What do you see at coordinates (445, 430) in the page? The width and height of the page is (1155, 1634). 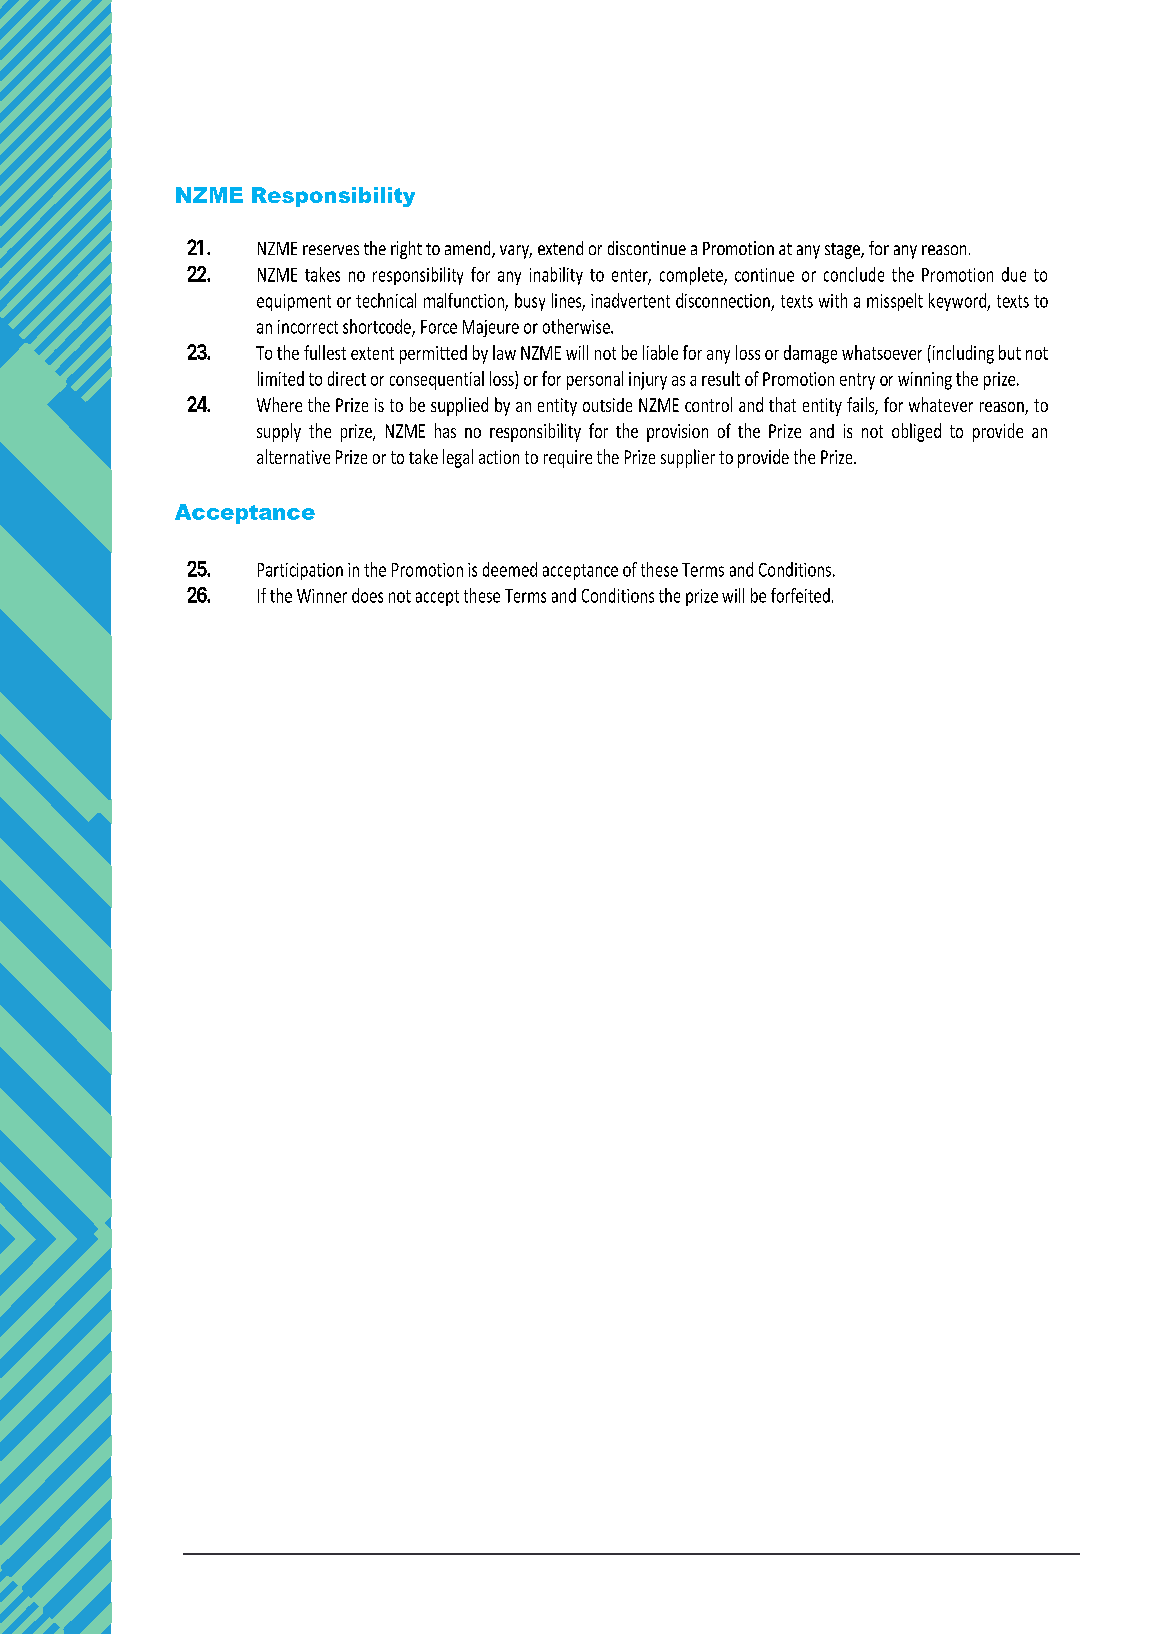 I see `has` at bounding box center [445, 430].
